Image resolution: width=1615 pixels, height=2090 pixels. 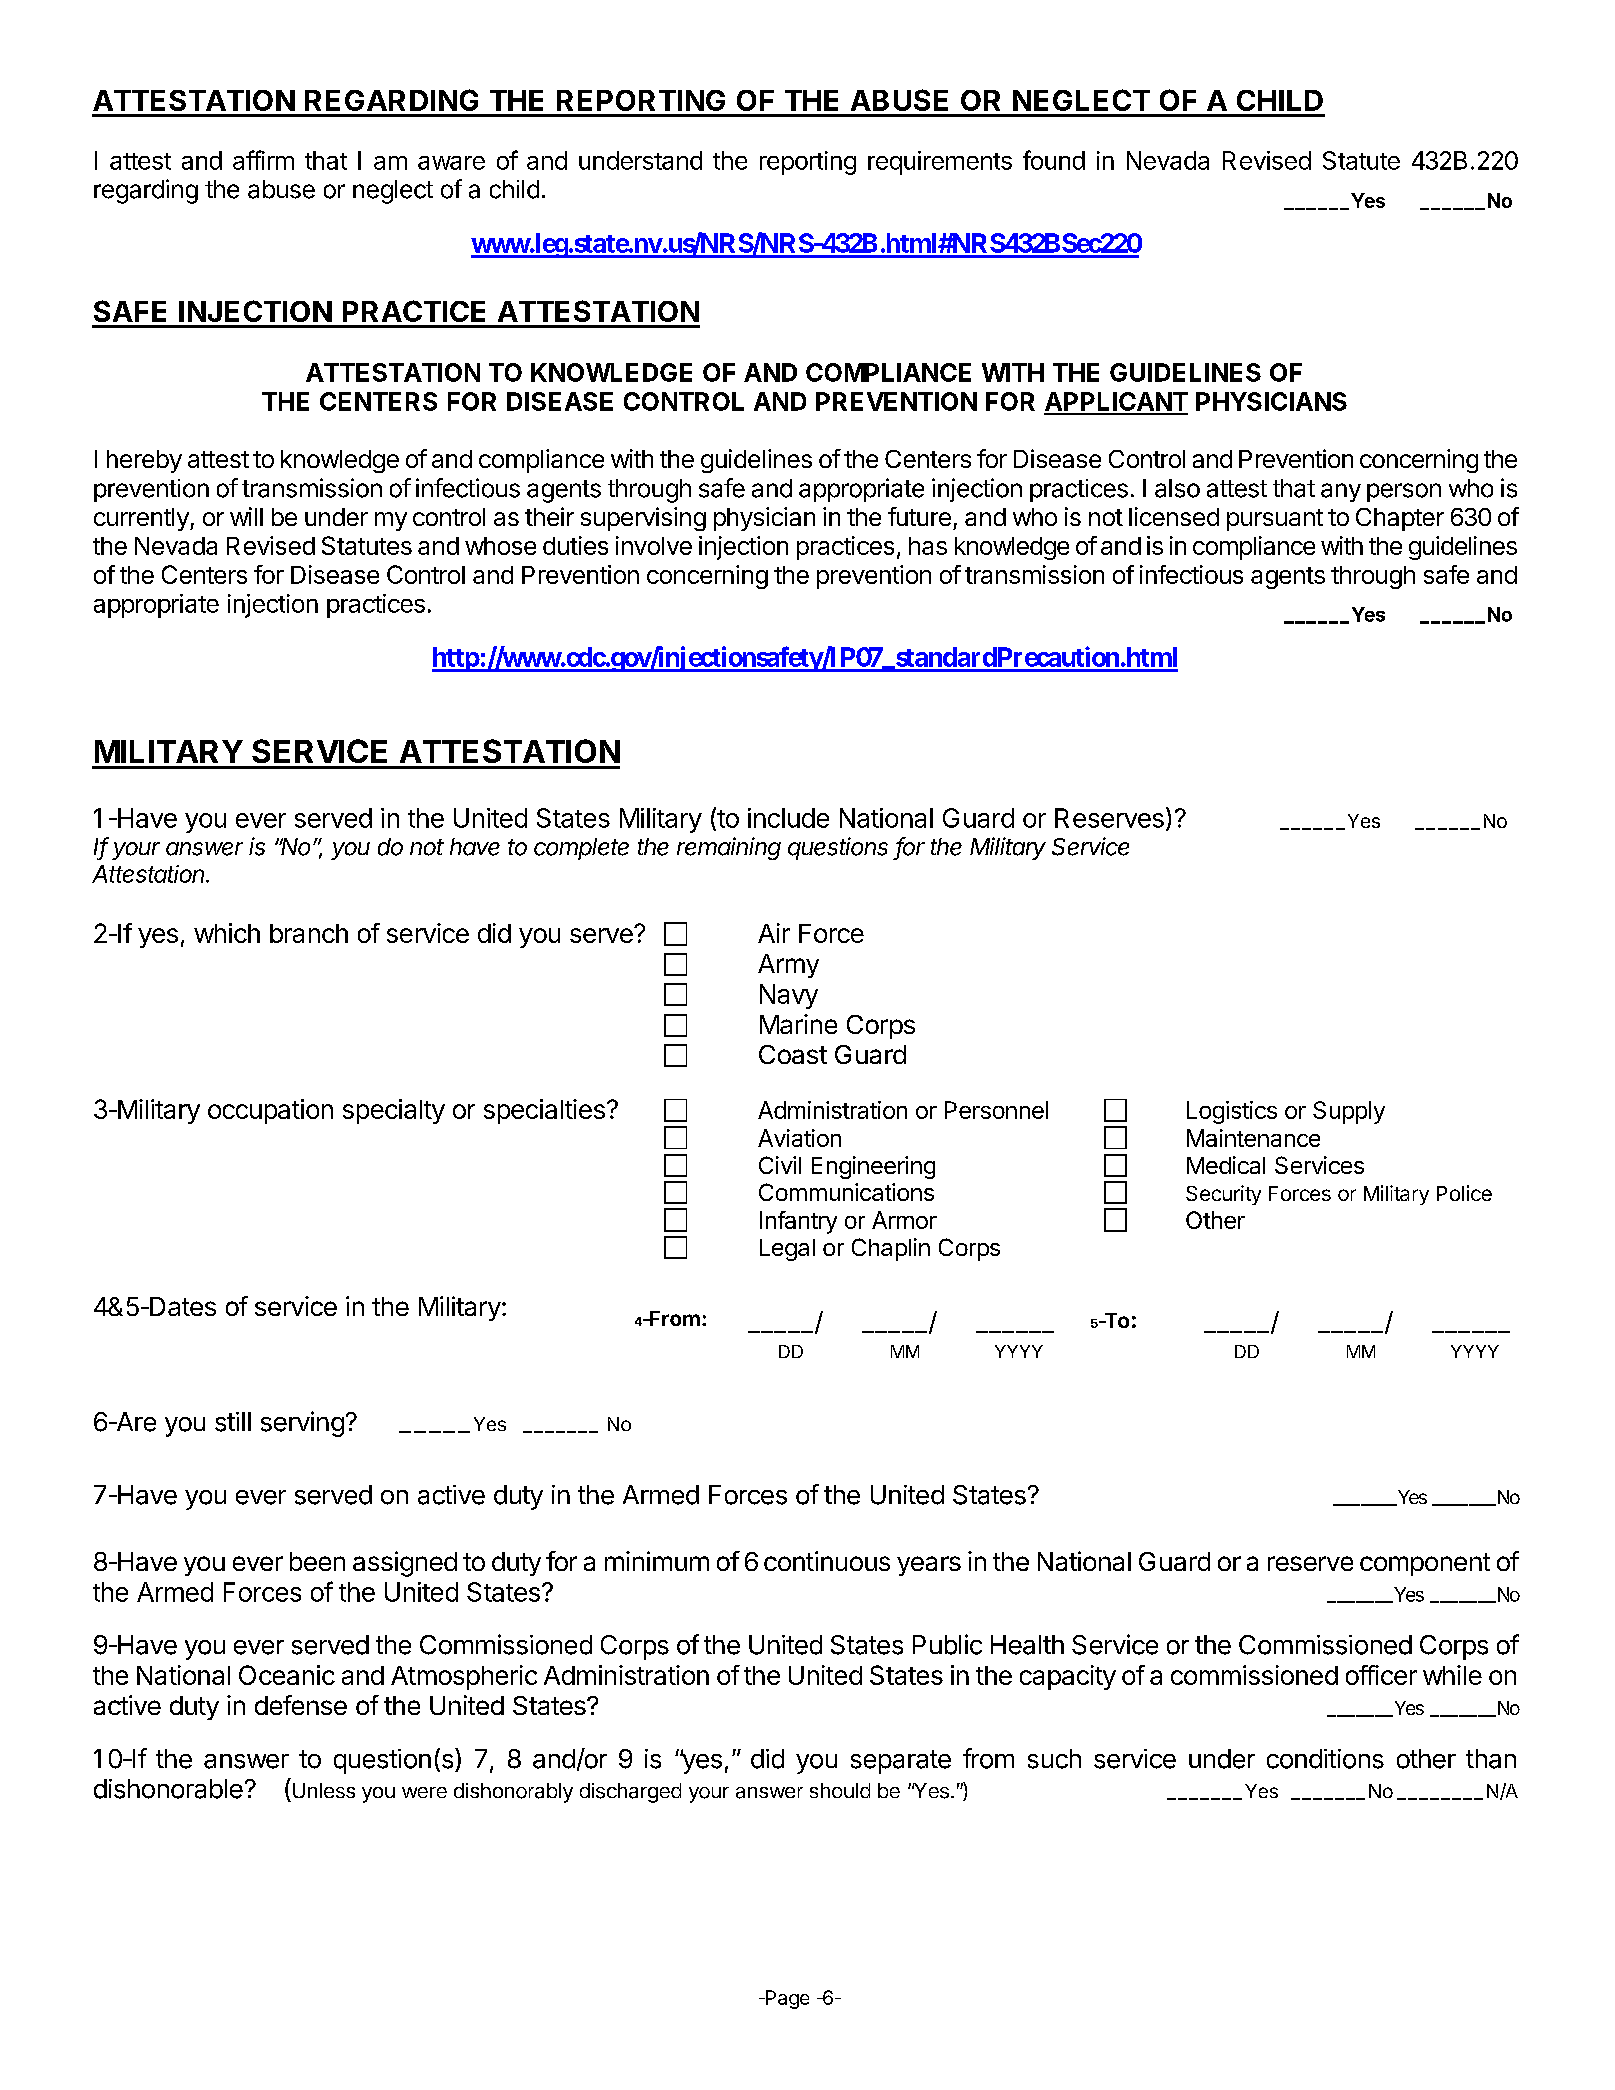 What do you see at coordinates (787, 1250) in the screenshot?
I see `Legal` at bounding box center [787, 1250].
